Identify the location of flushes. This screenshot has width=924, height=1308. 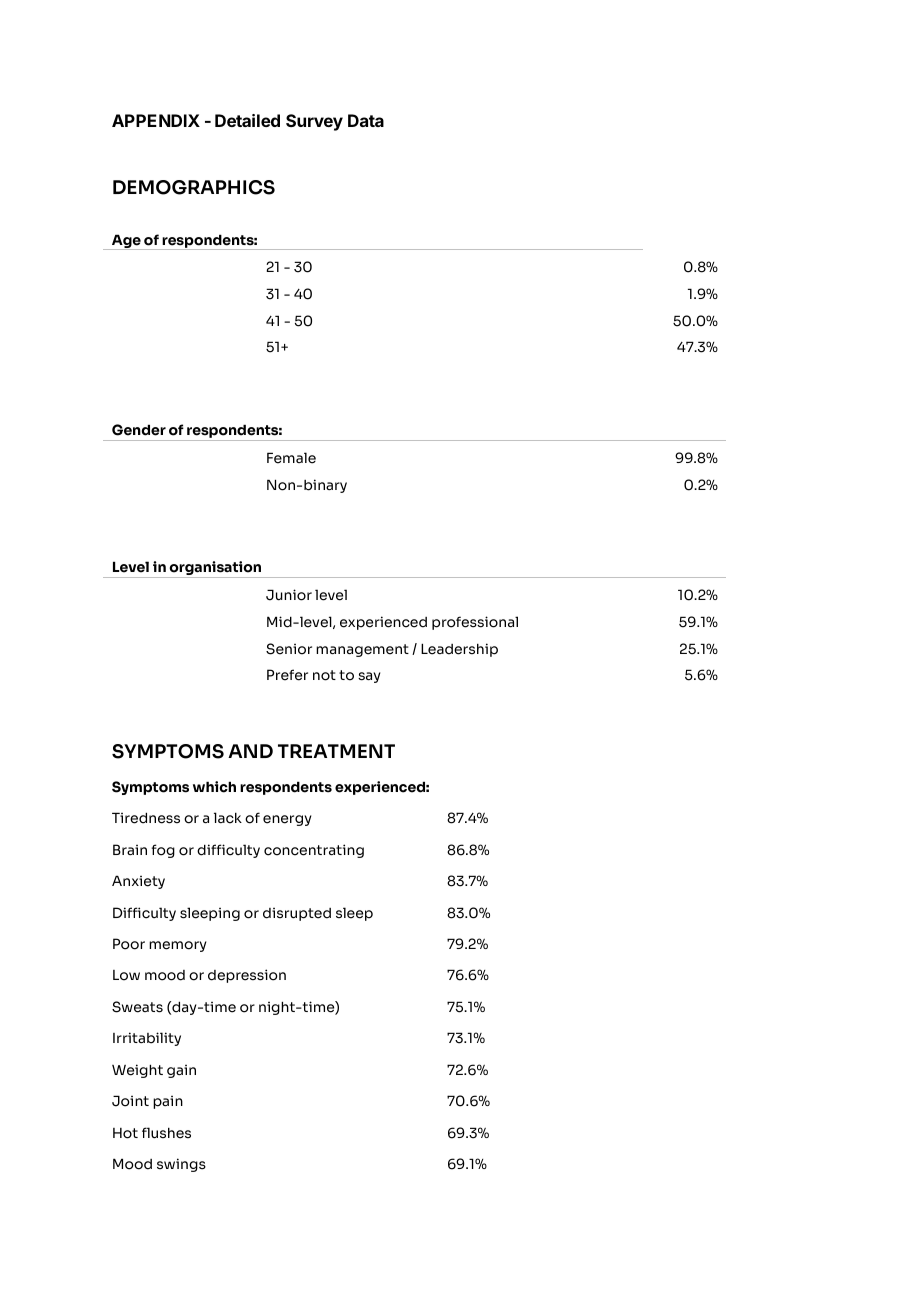
(166, 1133).
